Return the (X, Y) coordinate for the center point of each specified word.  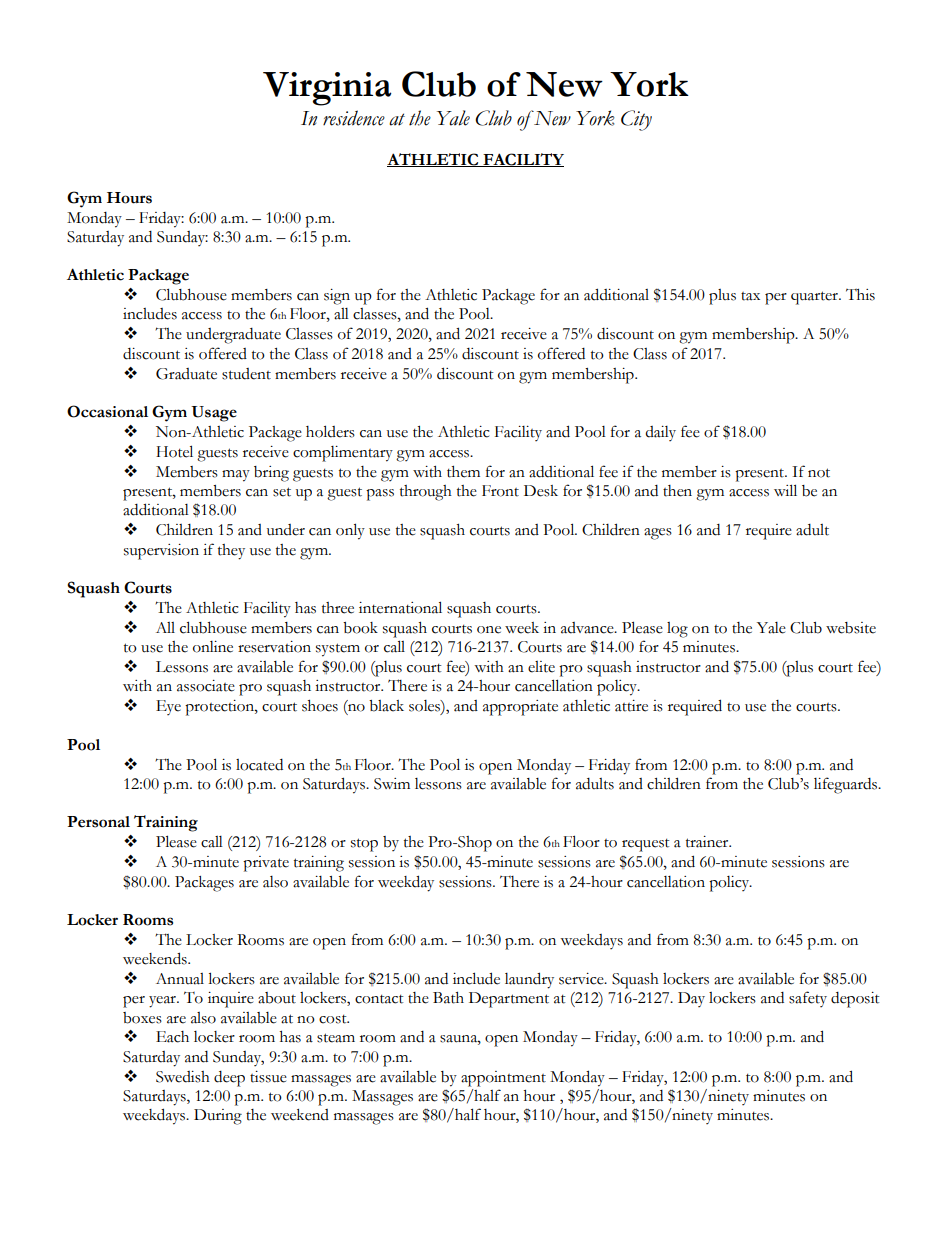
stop (364, 845)
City (636, 120)
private (266, 864)
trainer (708, 842)
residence (354, 118)
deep (229, 1079)
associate (206, 686)
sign (337, 297)
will (785, 490)
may (236, 476)
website (851, 628)
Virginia (327, 89)
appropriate (520, 708)
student (246, 374)
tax (750, 296)
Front (500, 491)
